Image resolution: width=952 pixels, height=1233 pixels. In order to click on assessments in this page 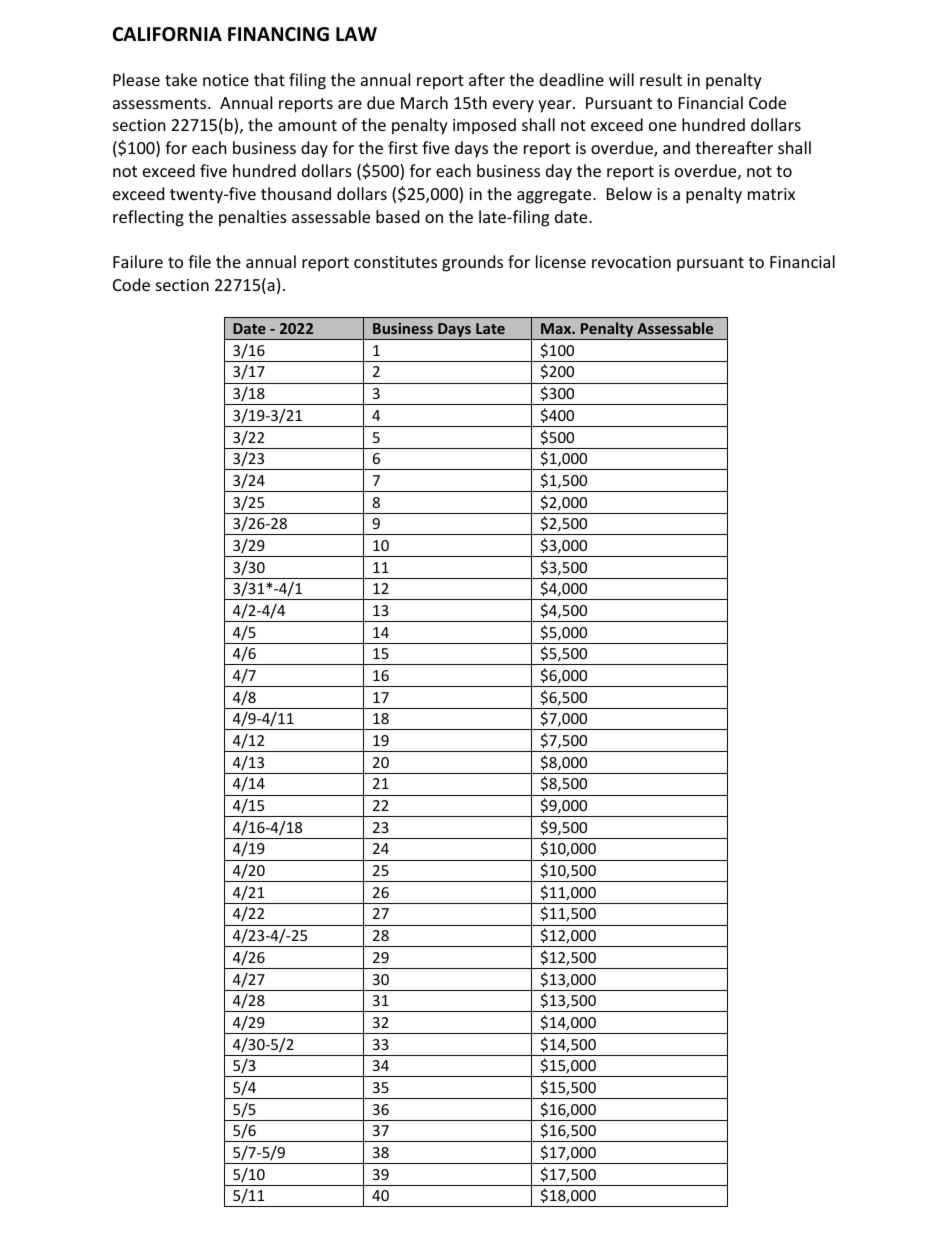, I will do `click(161, 103)`.
